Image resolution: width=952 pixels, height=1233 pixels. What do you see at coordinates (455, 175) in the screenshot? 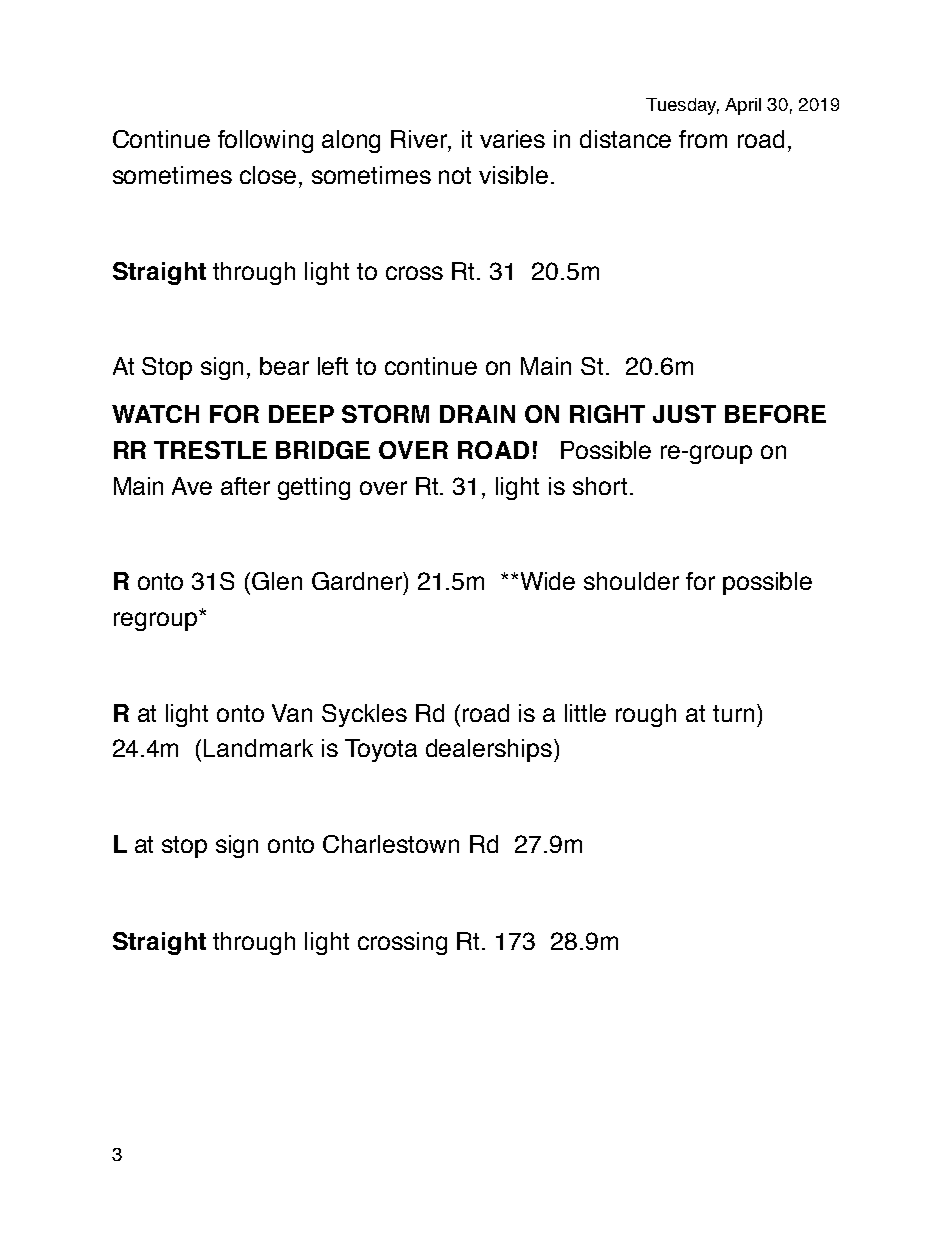
I see `not` at bounding box center [455, 175].
